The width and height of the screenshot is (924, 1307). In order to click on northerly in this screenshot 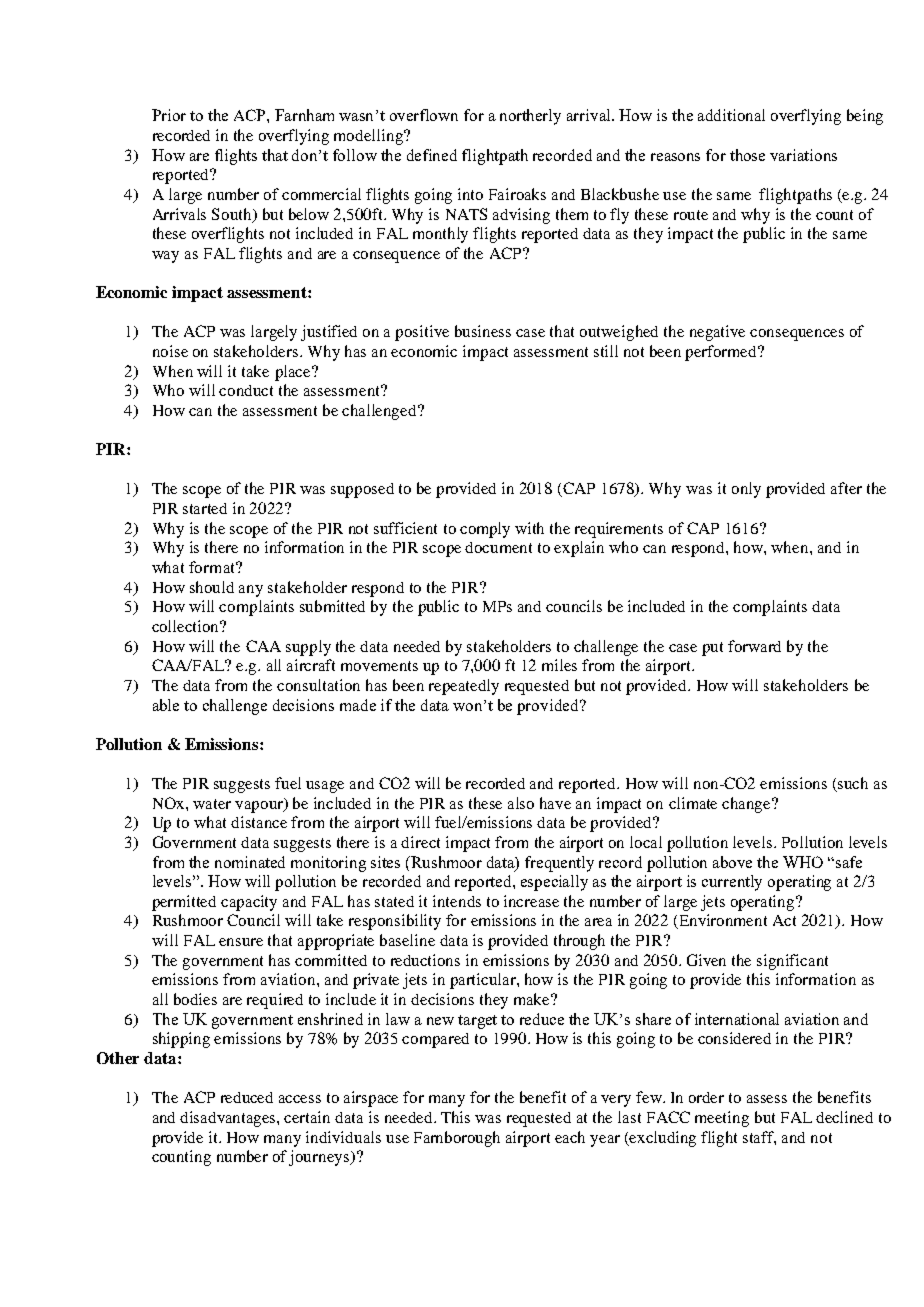, I will do `click(530, 117)`.
